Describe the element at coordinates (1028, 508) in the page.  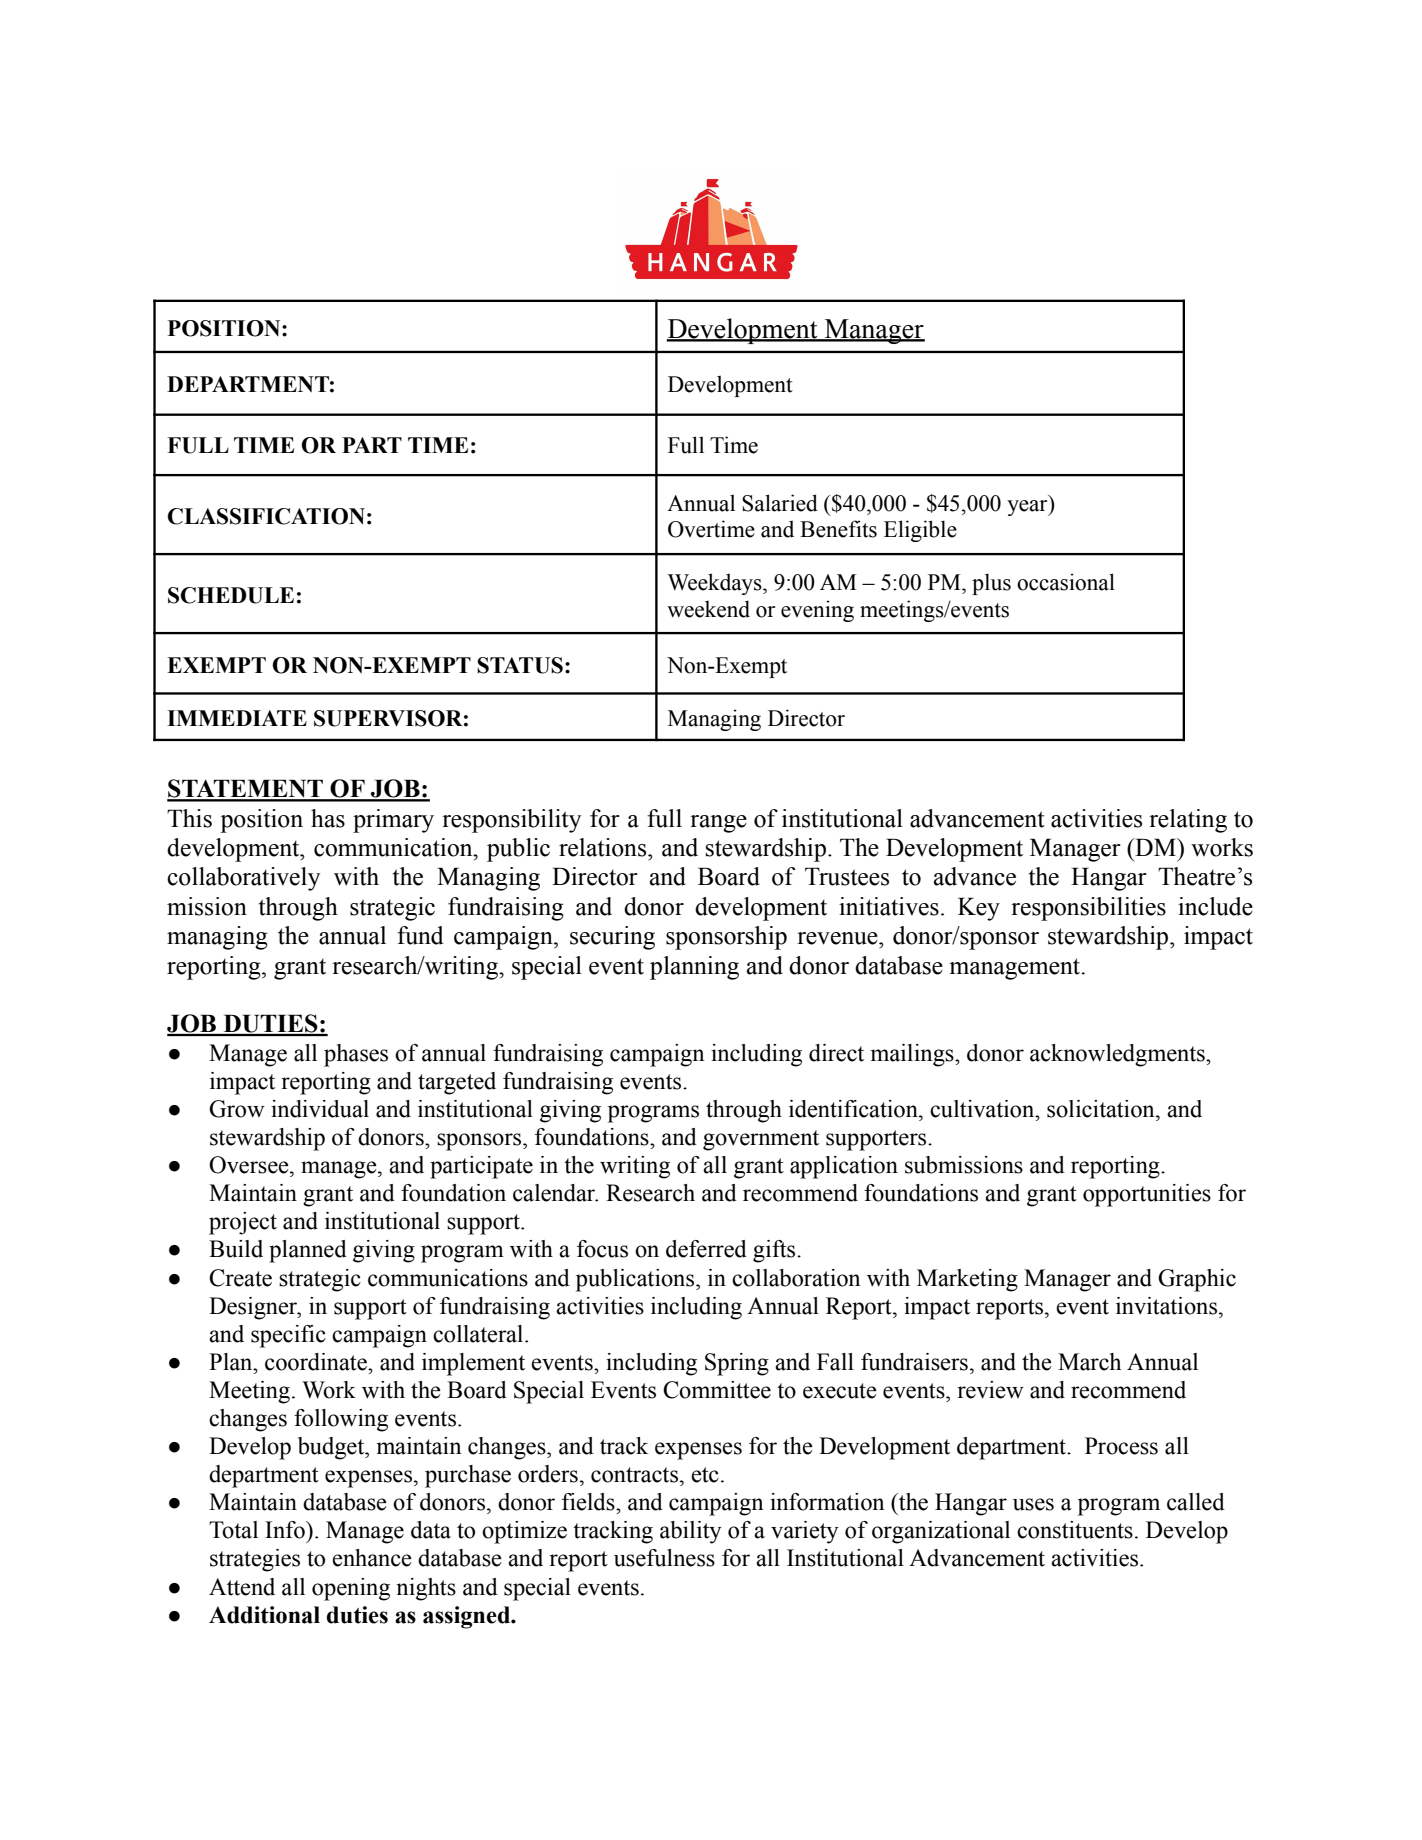
I see `year` at that location.
